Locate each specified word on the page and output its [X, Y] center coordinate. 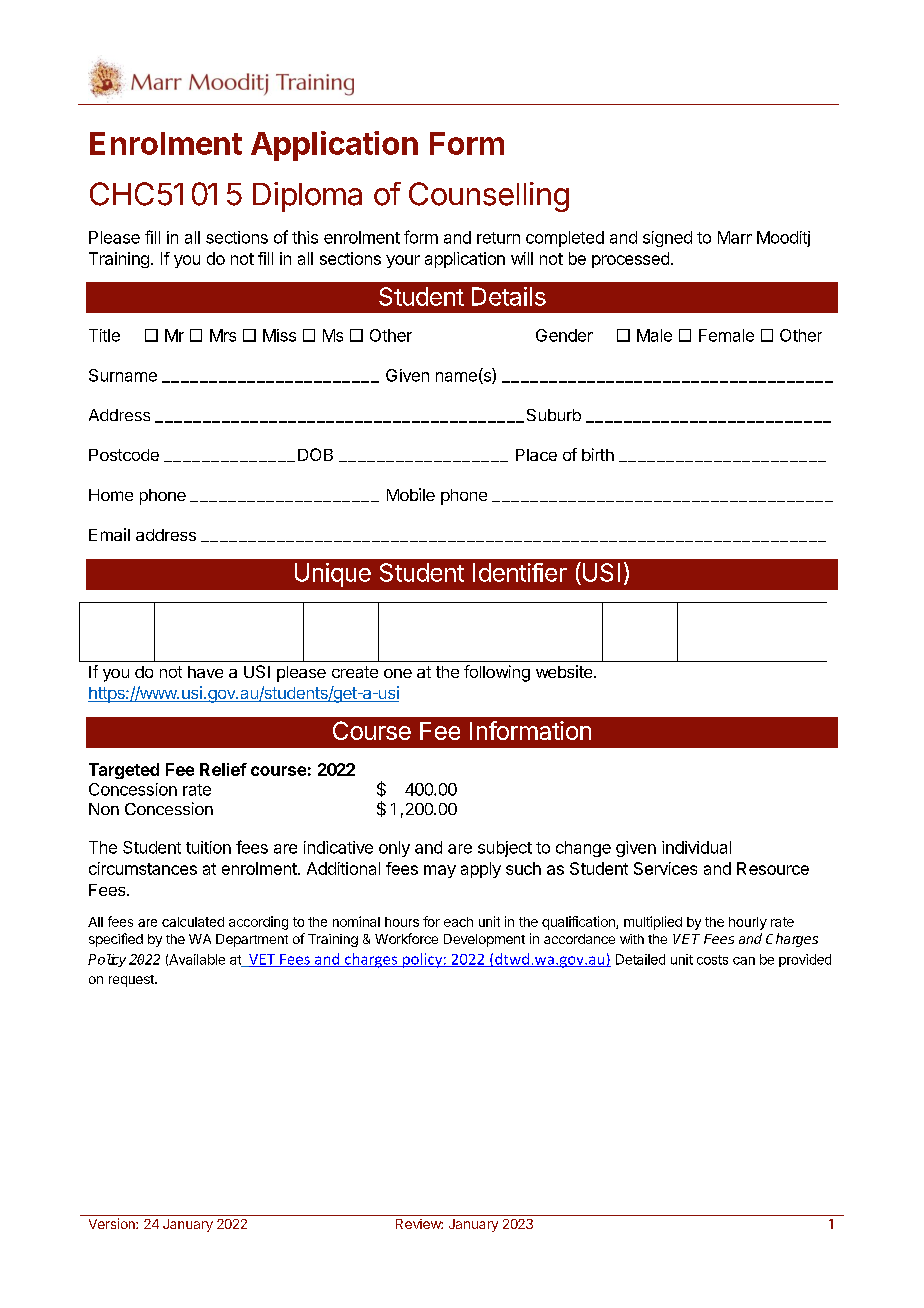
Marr [735, 237]
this [305, 237]
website [565, 671]
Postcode [124, 455]
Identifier [520, 572]
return [498, 238]
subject [505, 849]
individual [696, 847]
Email [109, 534]
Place [536, 455]
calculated [193, 922]
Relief [223, 769]
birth [598, 454]
